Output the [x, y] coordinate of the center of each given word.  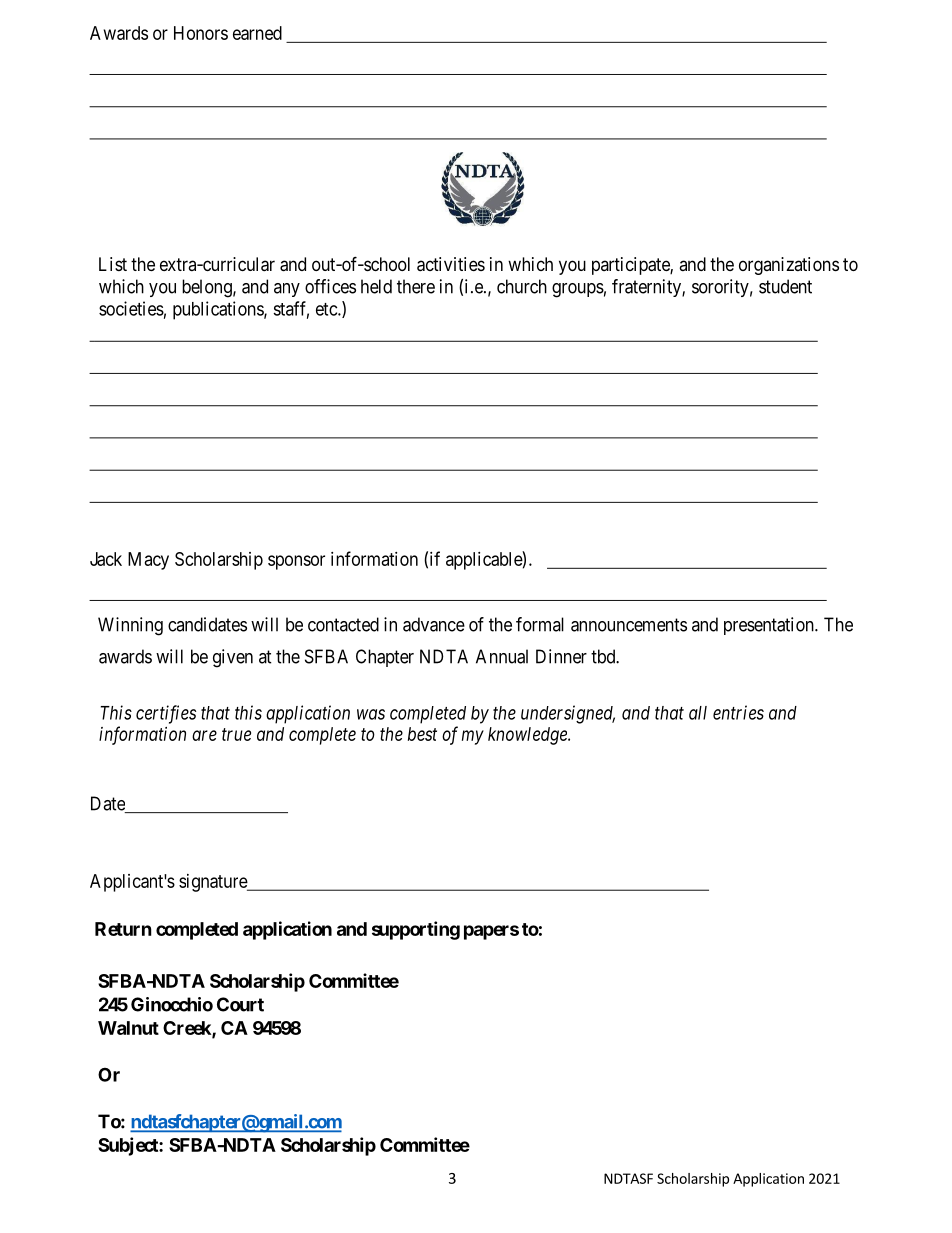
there [416, 286]
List [113, 264]
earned [257, 33]
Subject [129, 1146]
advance [434, 624]
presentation [770, 626]
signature [214, 883]
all [698, 713]
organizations [789, 266]
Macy [148, 561]
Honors [201, 33]
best [422, 734]
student [785, 286]
